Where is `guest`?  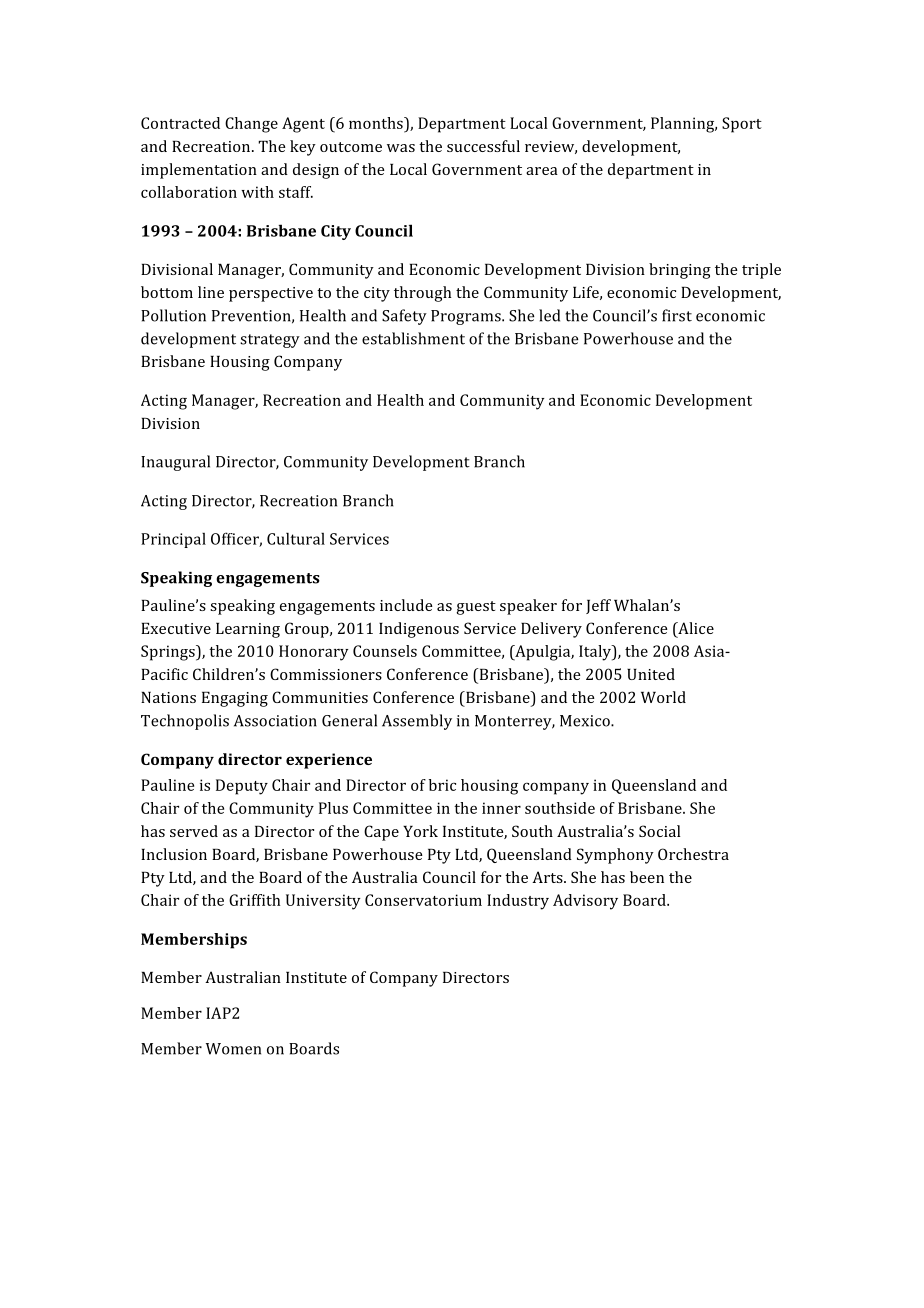
guest is located at coordinates (476, 608).
